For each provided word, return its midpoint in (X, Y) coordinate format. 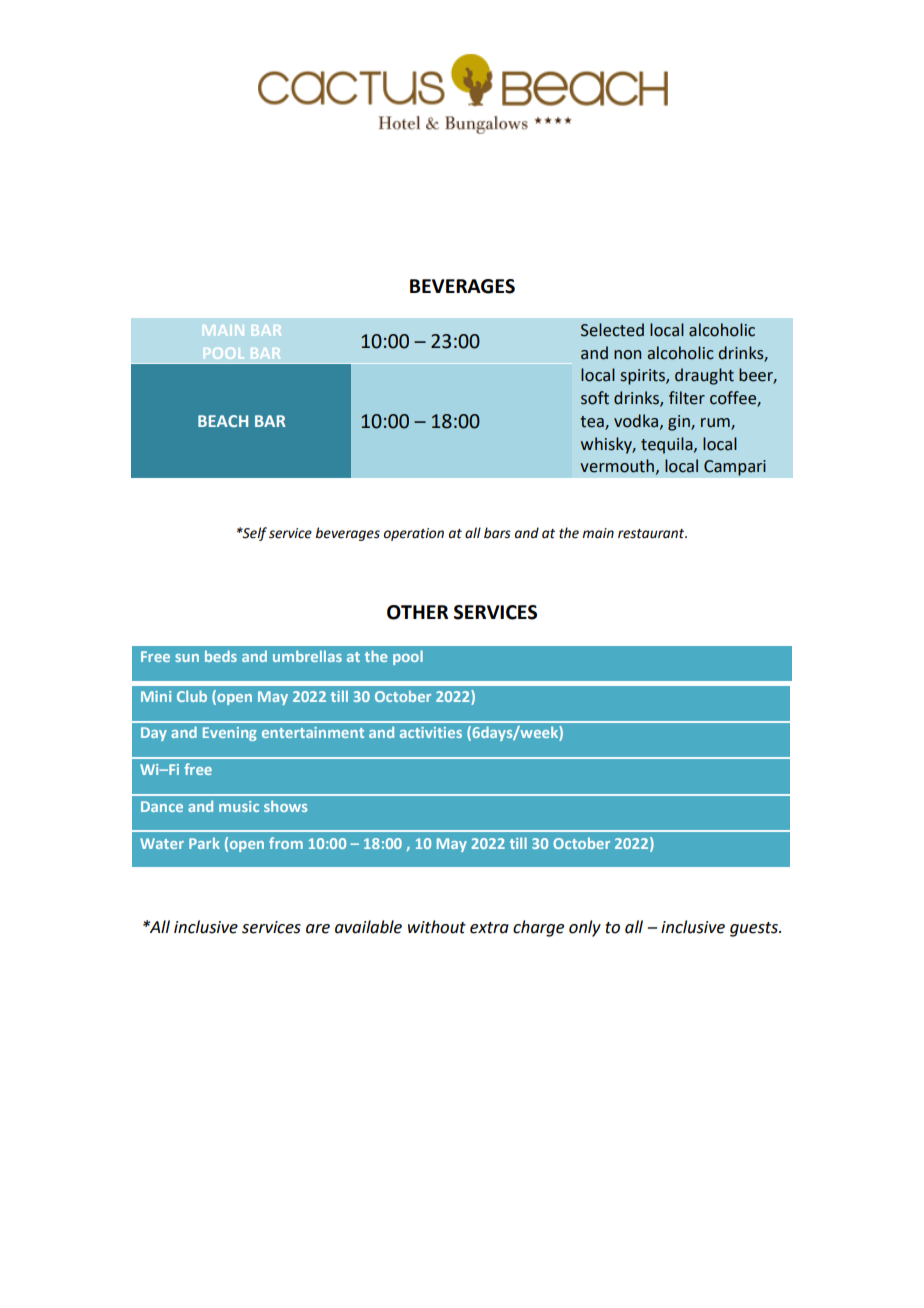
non (627, 355)
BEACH (223, 421)
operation (414, 534)
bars (497, 533)
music (239, 806)
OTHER (417, 612)
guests (755, 929)
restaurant (652, 534)
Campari (735, 468)
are (318, 929)
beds (221, 656)
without (437, 927)
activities (431, 732)
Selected (612, 330)
